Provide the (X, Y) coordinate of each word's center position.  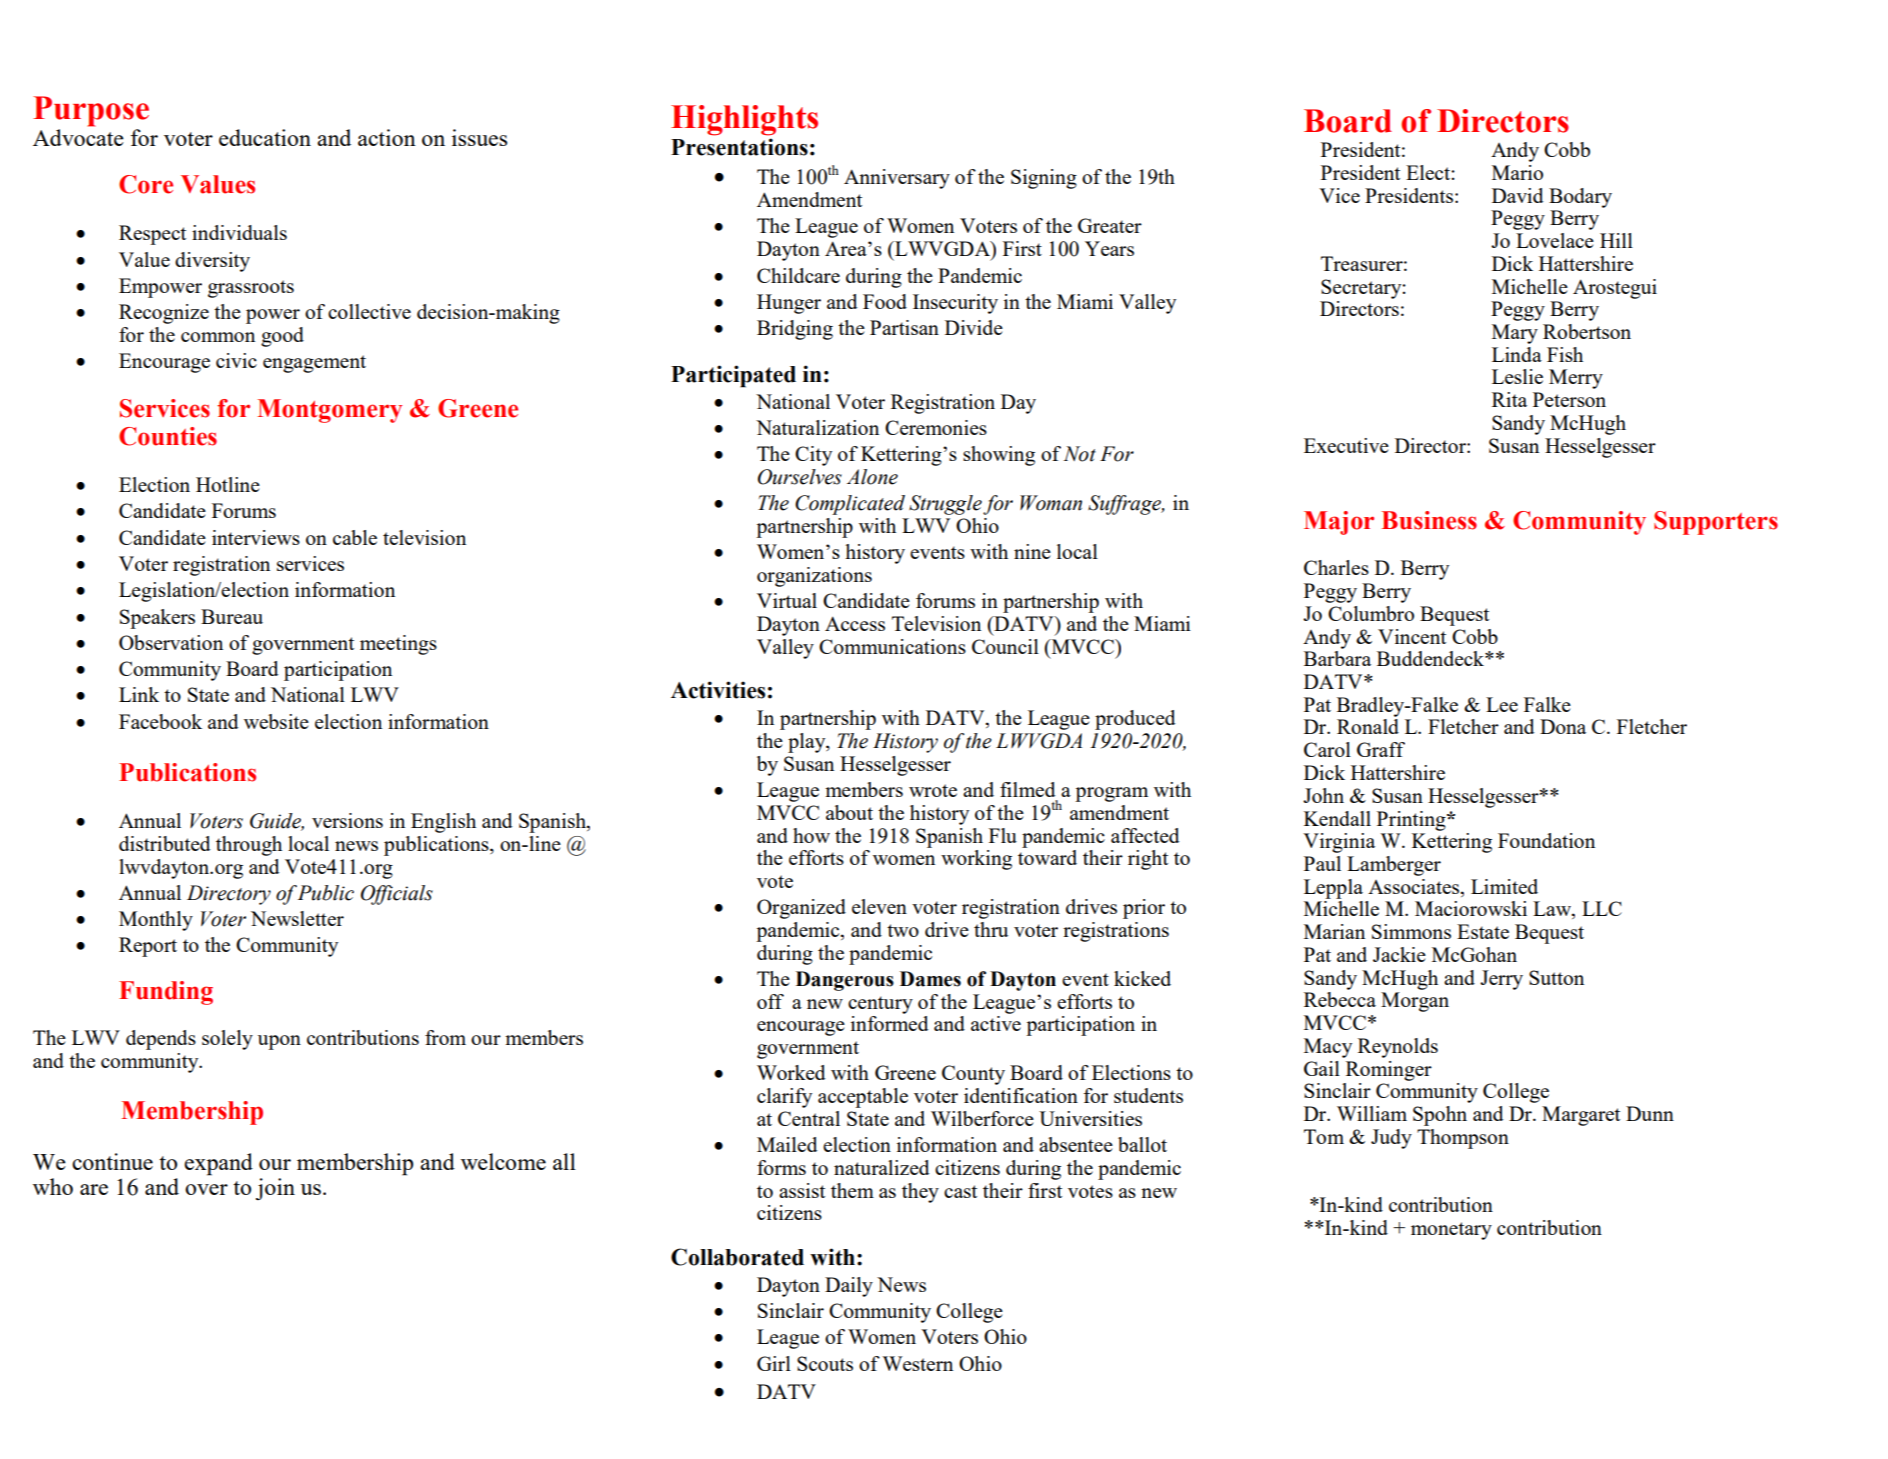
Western (918, 1363)
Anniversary (897, 179)
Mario (1517, 172)
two (903, 930)
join (275, 1189)
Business (1429, 520)
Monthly (156, 921)
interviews (256, 537)
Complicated (850, 505)
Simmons (1411, 931)
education (265, 137)
